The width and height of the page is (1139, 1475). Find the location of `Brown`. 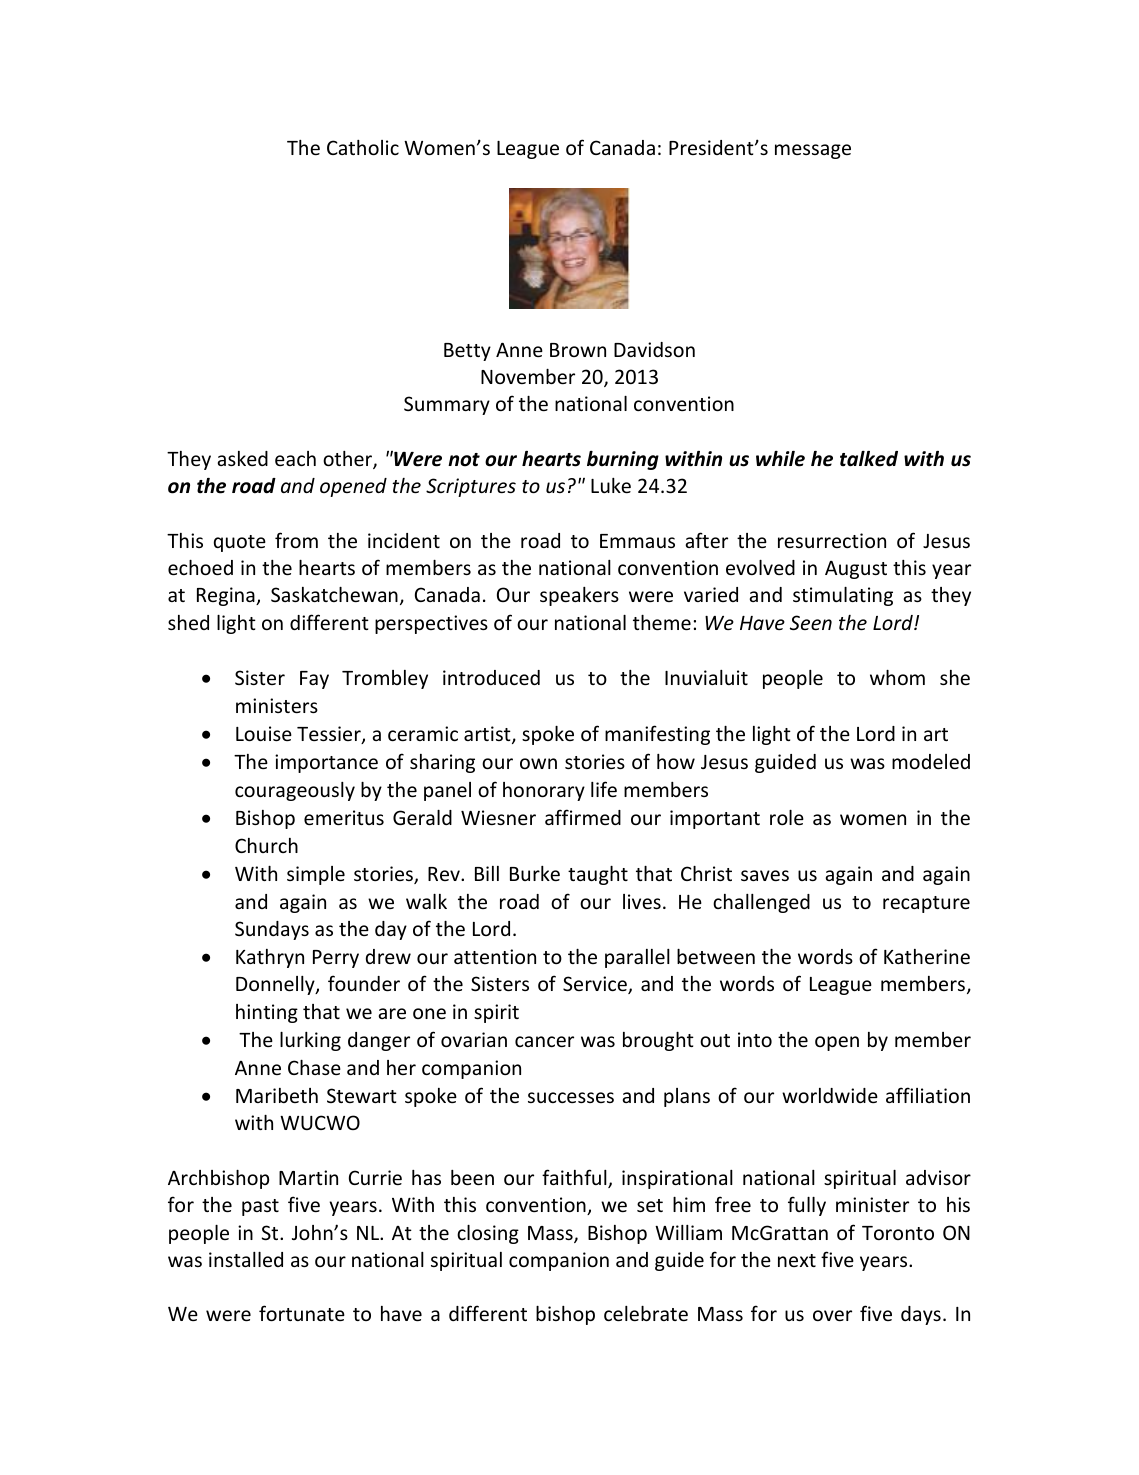

Brown is located at coordinates (578, 350).
